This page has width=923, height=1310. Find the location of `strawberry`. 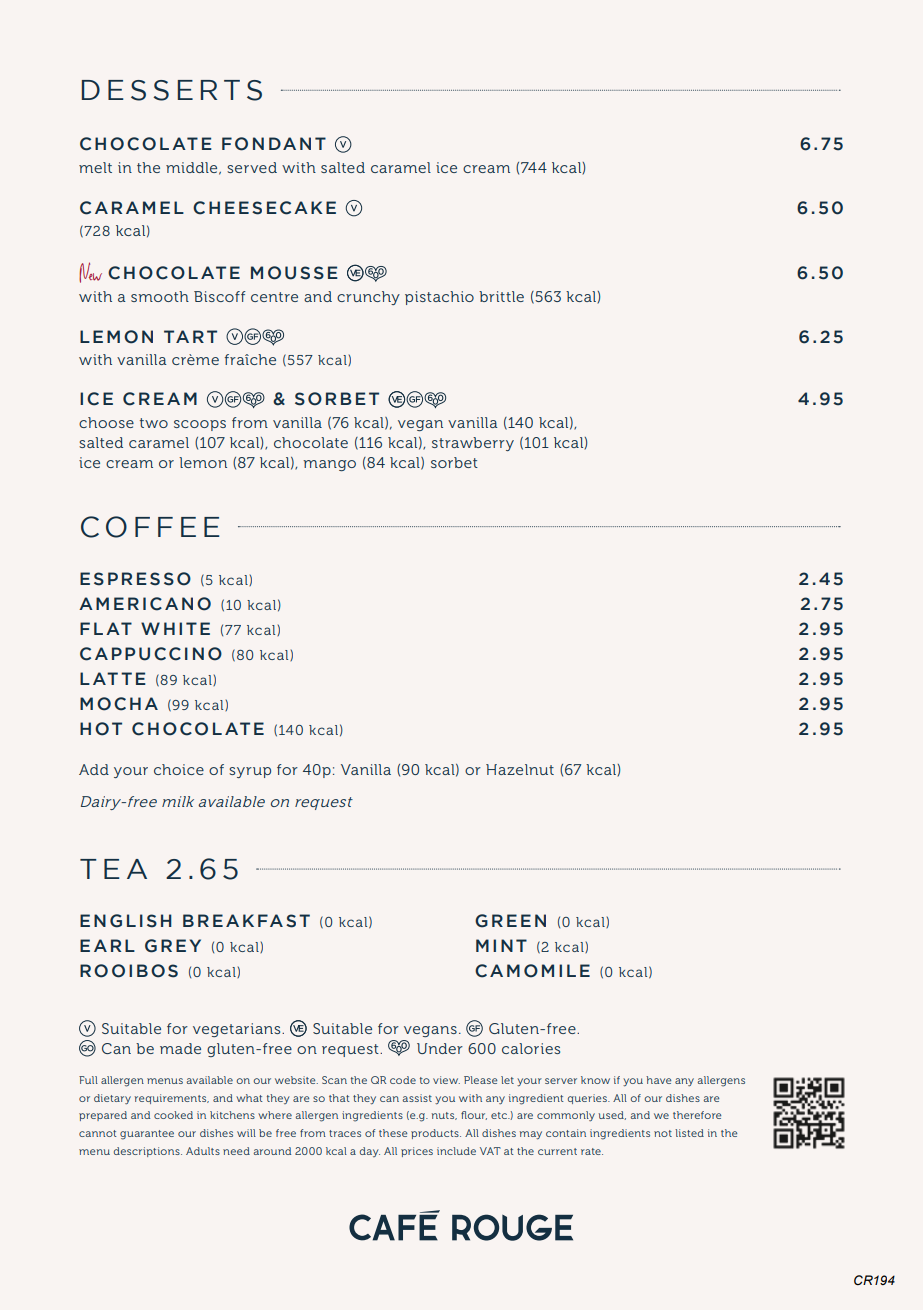

strawberry is located at coordinates (473, 444).
